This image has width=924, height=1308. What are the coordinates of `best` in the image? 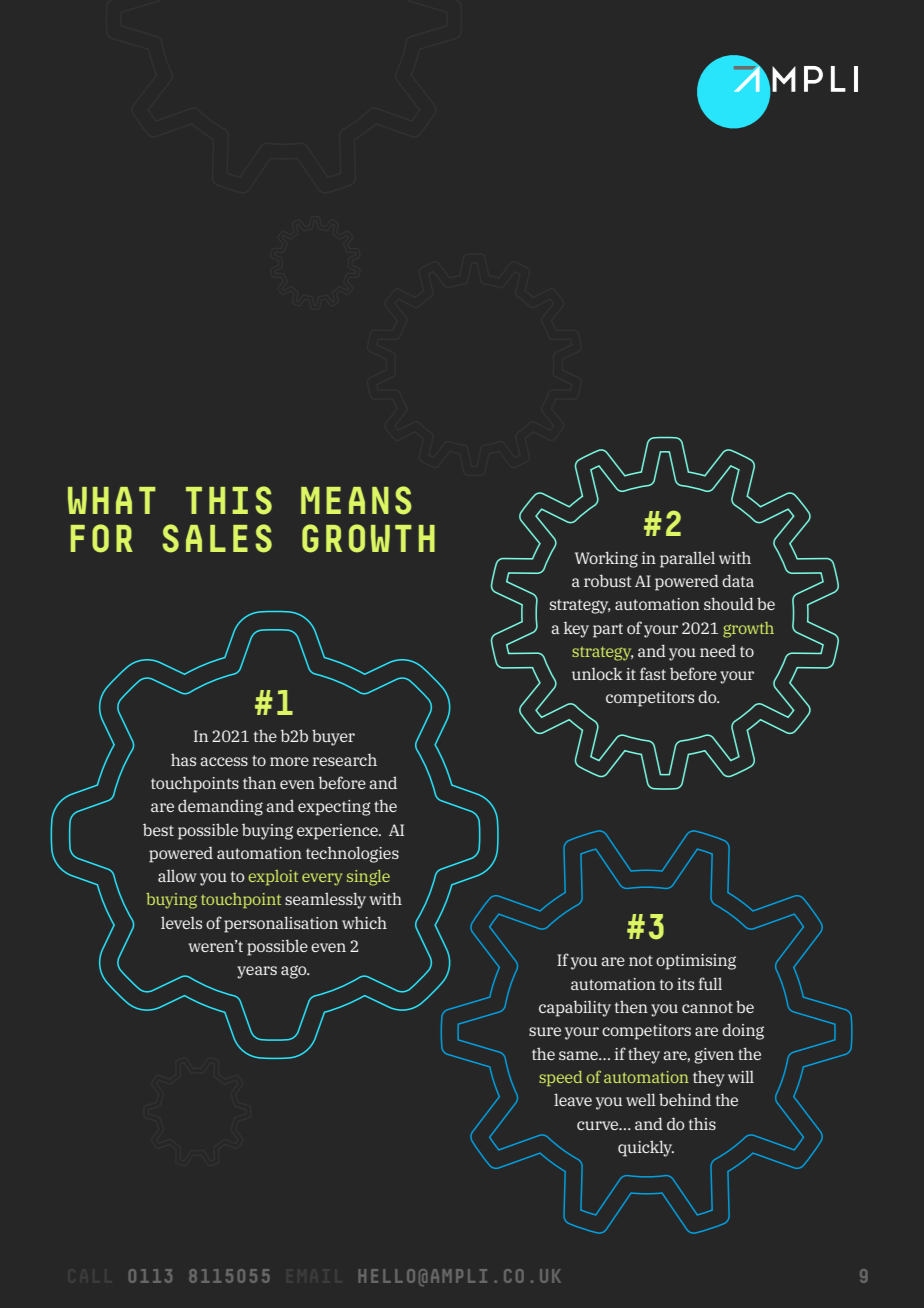 It's located at (158, 830).
